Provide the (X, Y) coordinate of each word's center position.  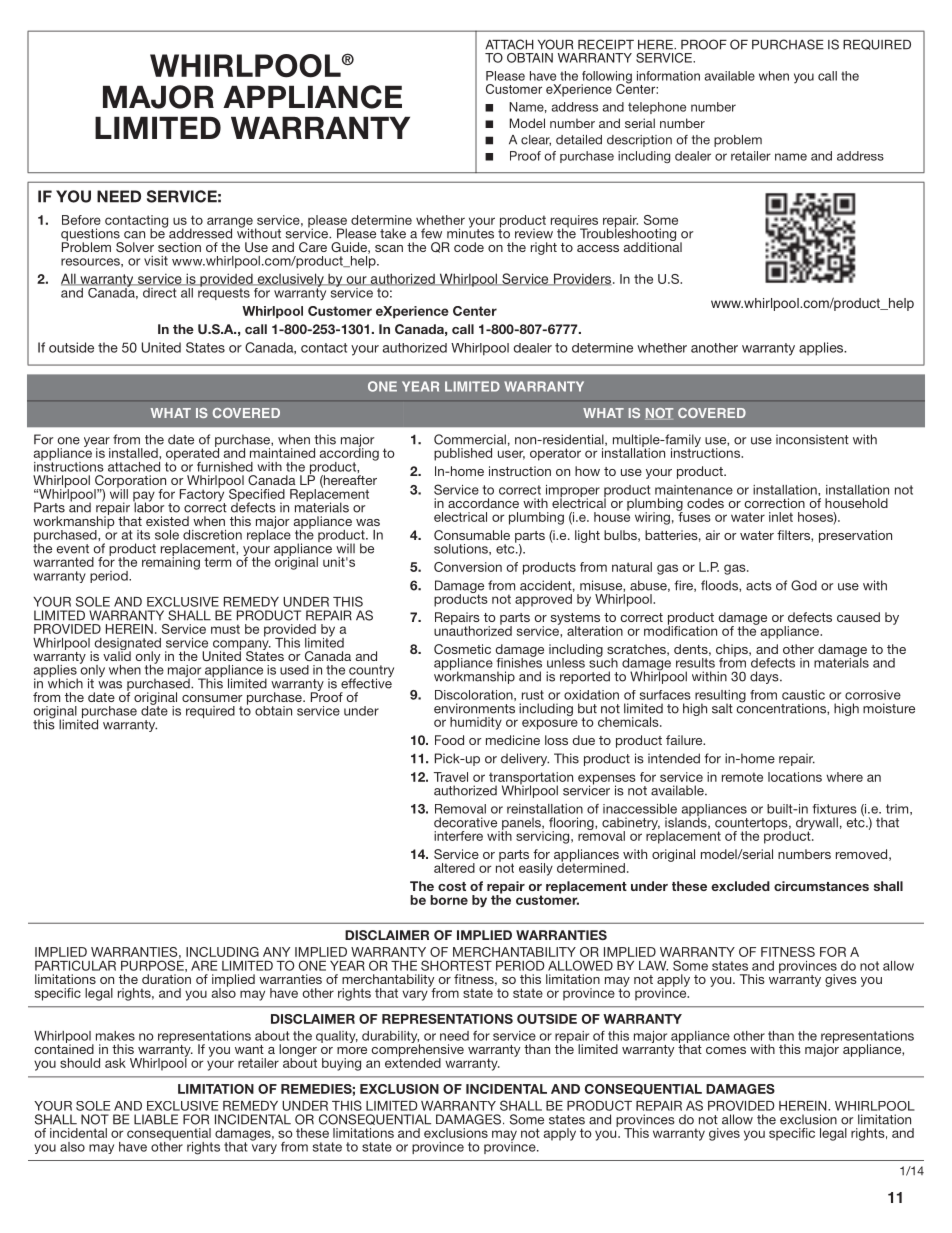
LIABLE (156, 1119)
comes (726, 1050)
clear (536, 140)
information (668, 76)
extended (413, 1062)
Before (81, 220)
